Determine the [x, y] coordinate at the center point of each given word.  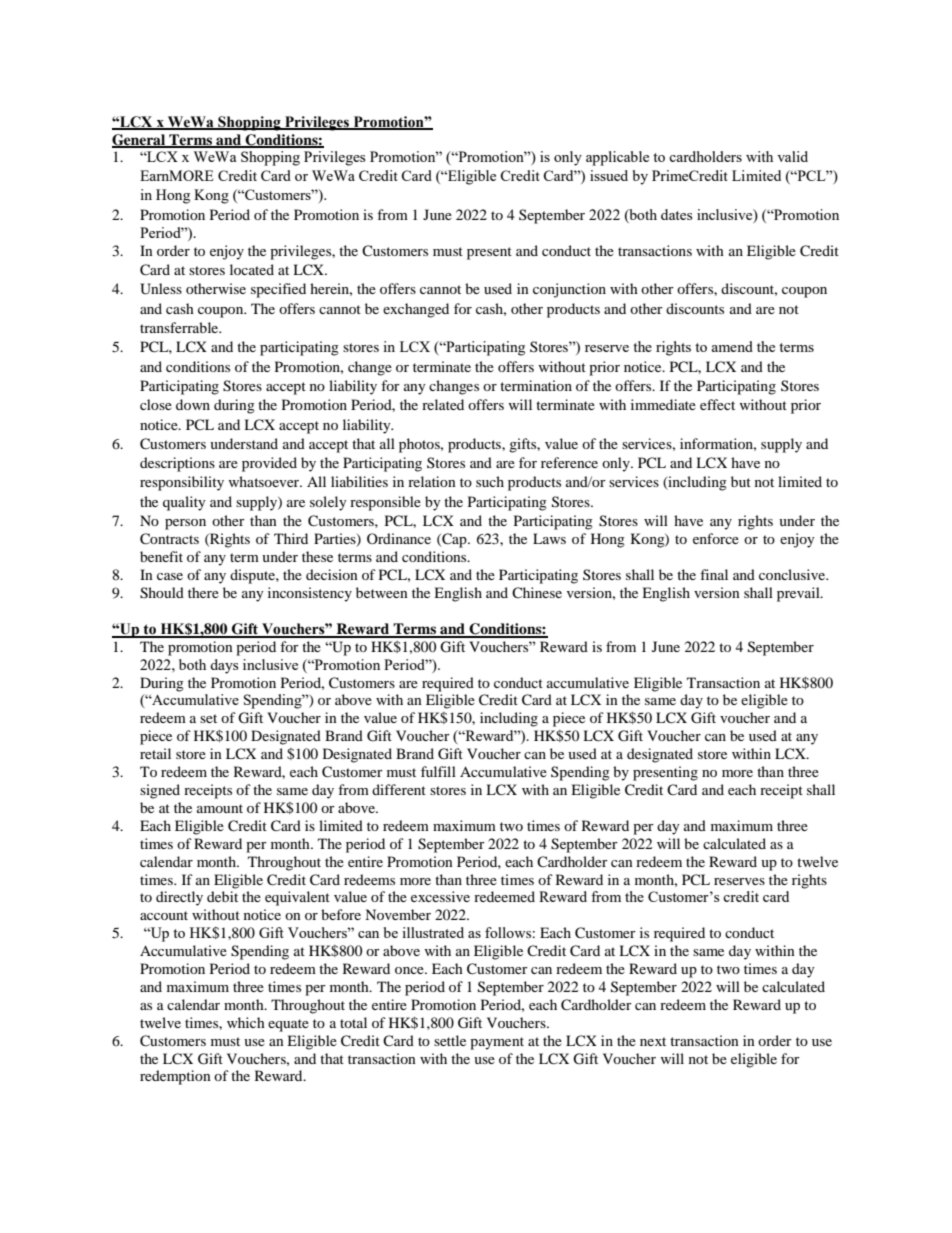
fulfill [438, 771]
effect [717, 404]
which [246, 1022]
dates [676, 214]
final [714, 574]
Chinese [537, 592]
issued [609, 175]
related [443, 404]
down [193, 404]
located [252, 269]
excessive [440, 896]
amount [220, 808]
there [203, 592]
